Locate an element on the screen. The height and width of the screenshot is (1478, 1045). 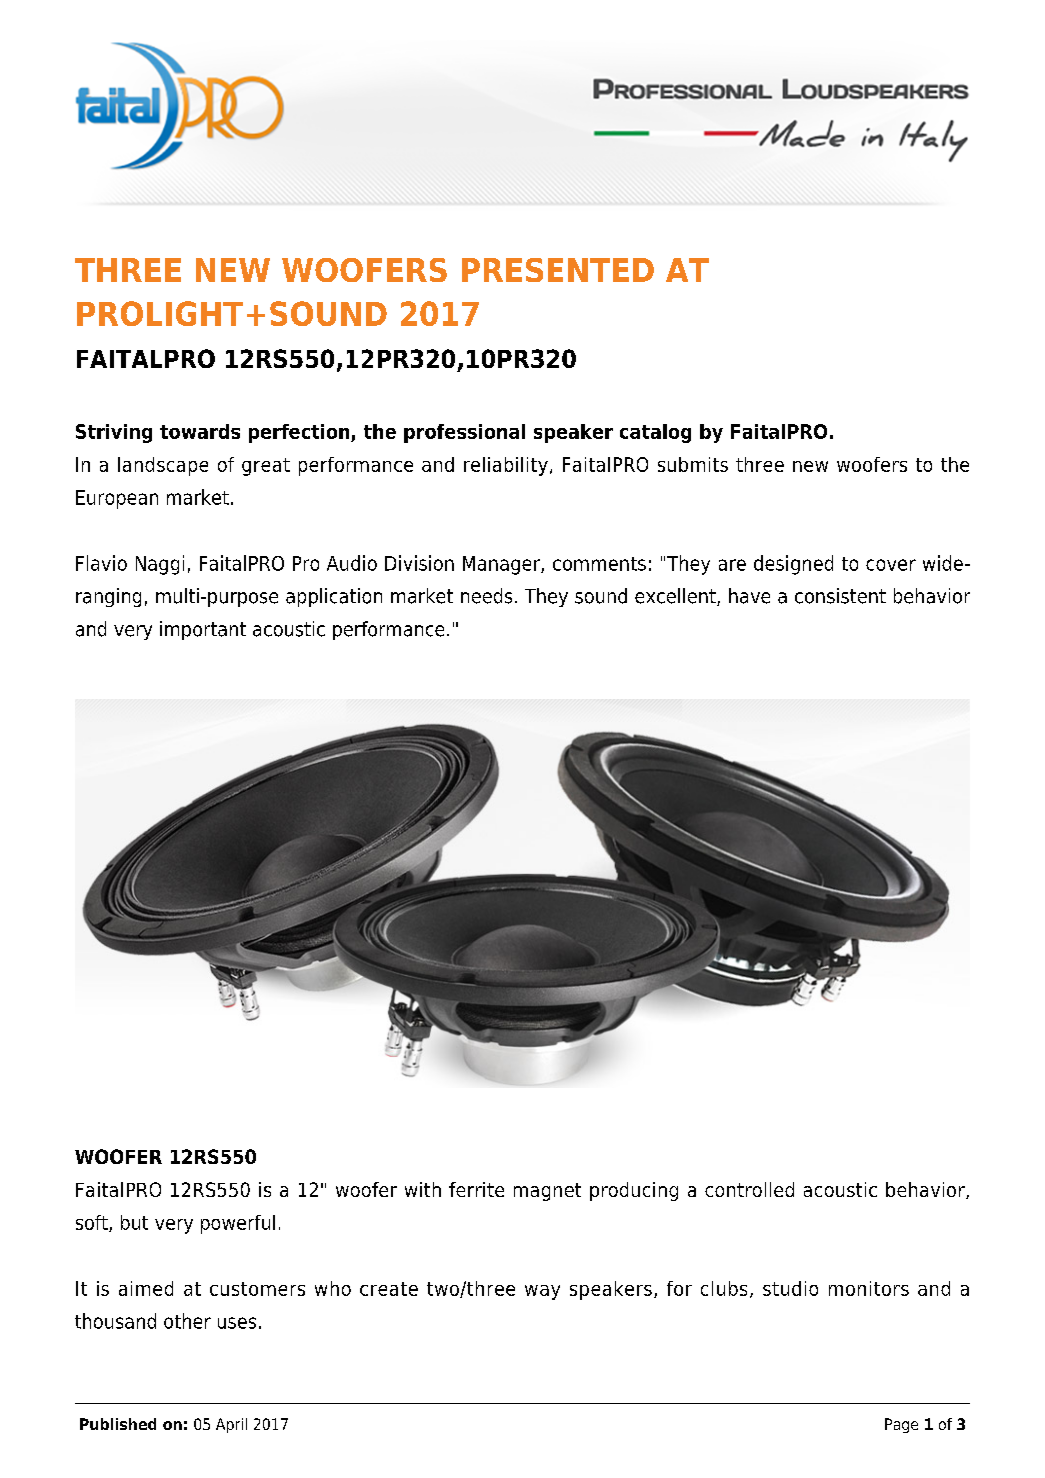
towards is located at coordinates (200, 431).
